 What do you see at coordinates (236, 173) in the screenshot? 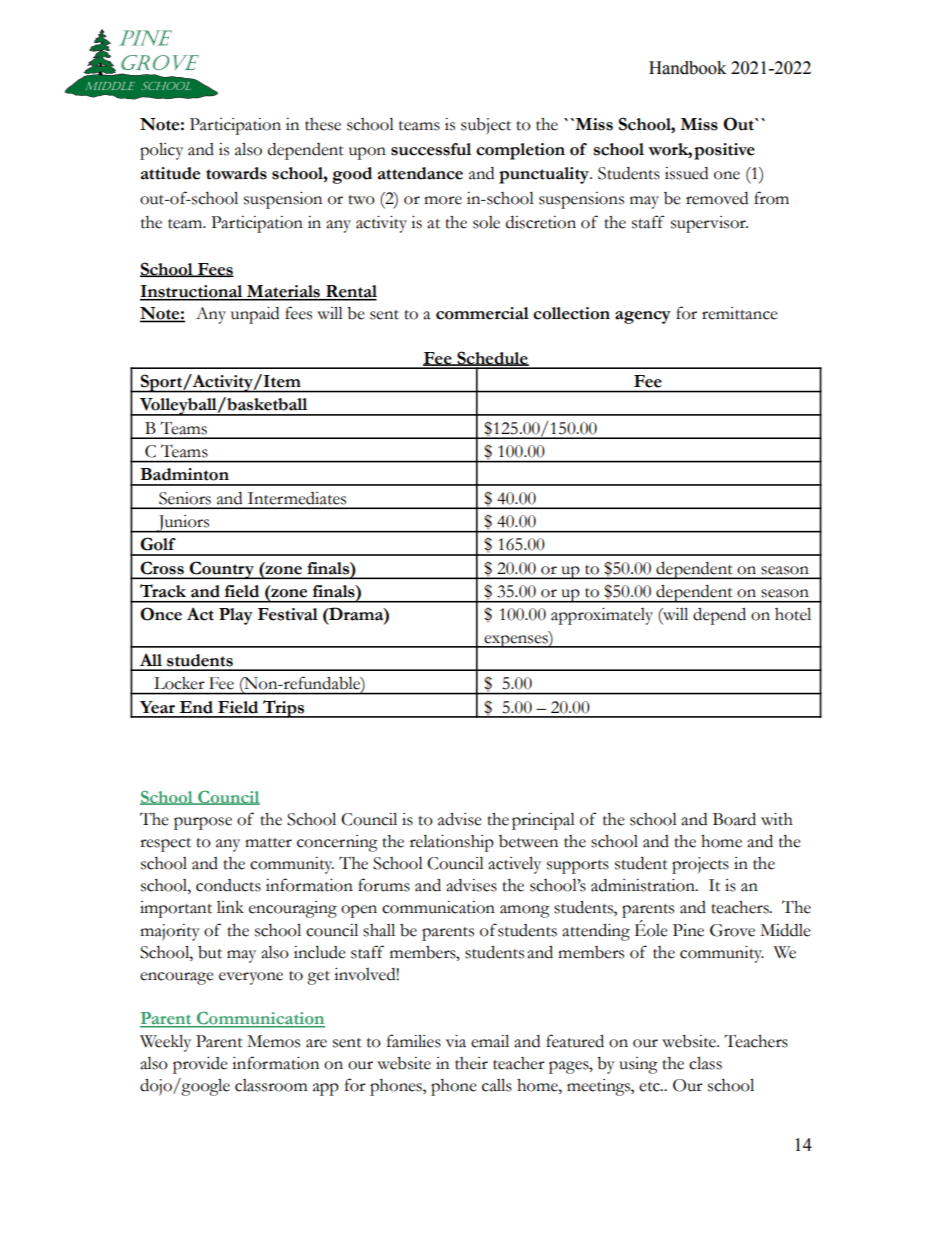
I see `towards` at bounding box center [236, 173].
